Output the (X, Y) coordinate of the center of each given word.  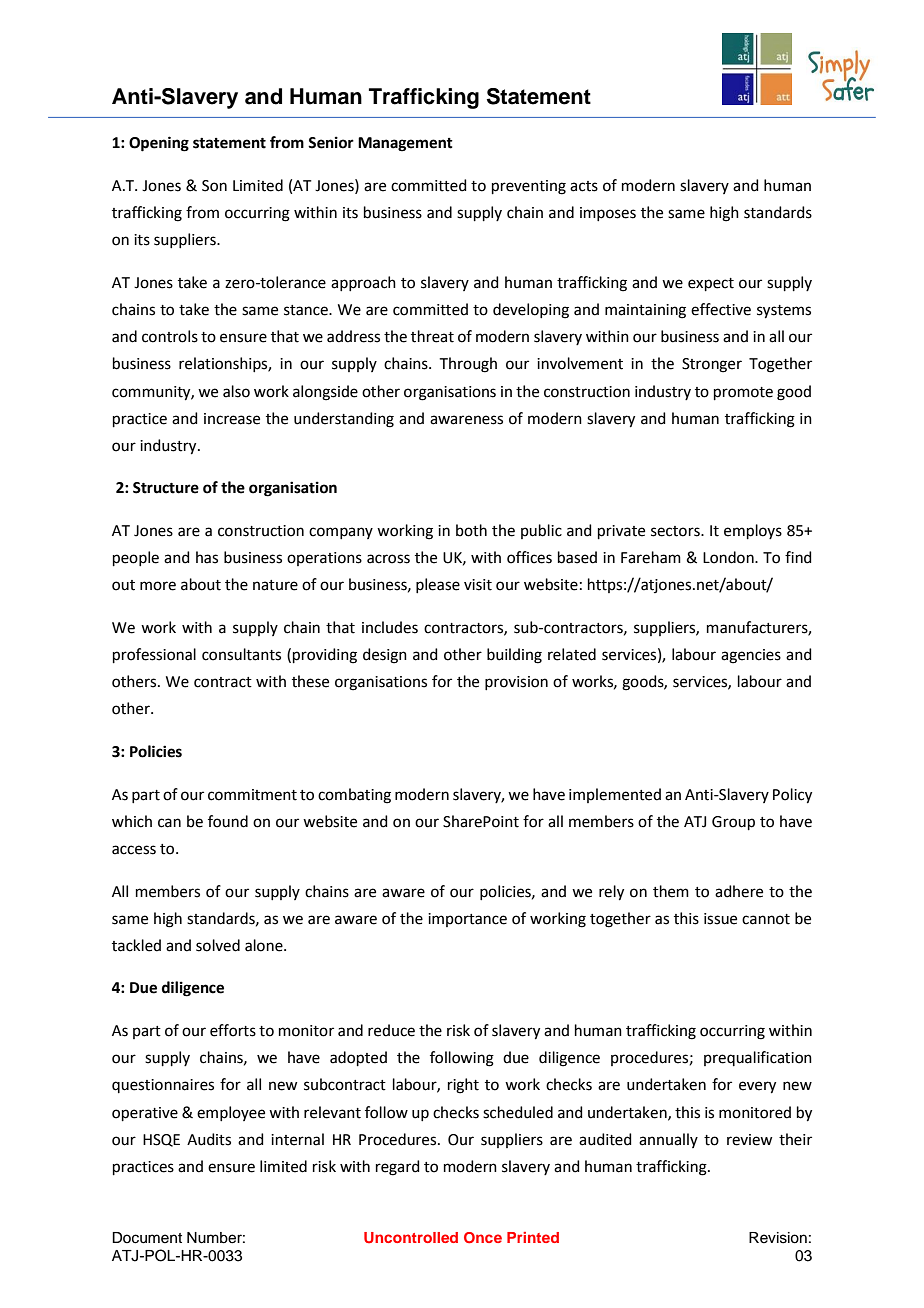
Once (483, 1238)
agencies (751, 656)
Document (147, 1238)
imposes (608, 214)
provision (516, 683)
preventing (529, 187)
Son (214, 186)
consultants (241, 654)
